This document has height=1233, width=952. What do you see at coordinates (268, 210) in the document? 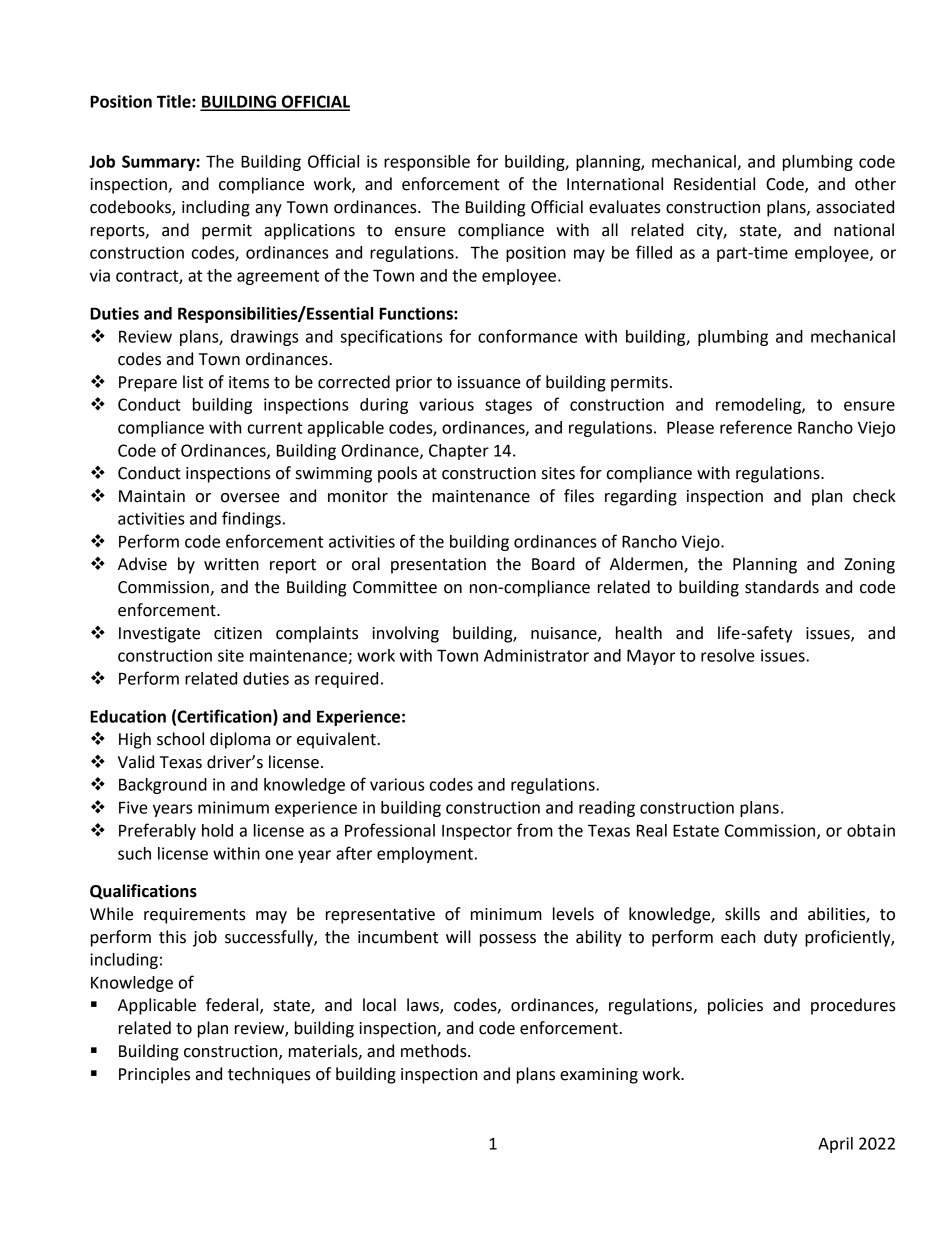
I see `any` at bounding box center [268, 210].
